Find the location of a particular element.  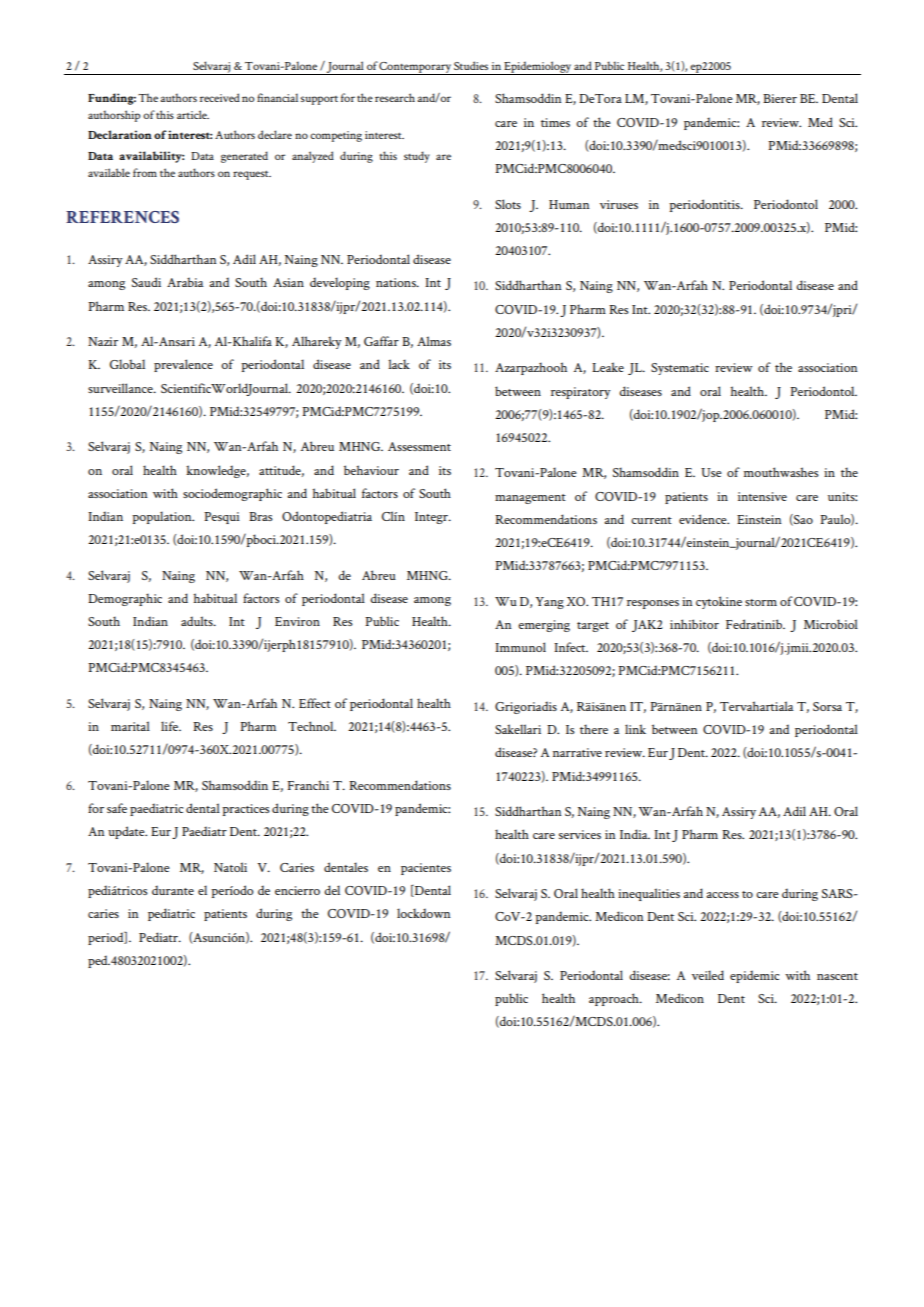

times is located at coordinates (555, 122).
